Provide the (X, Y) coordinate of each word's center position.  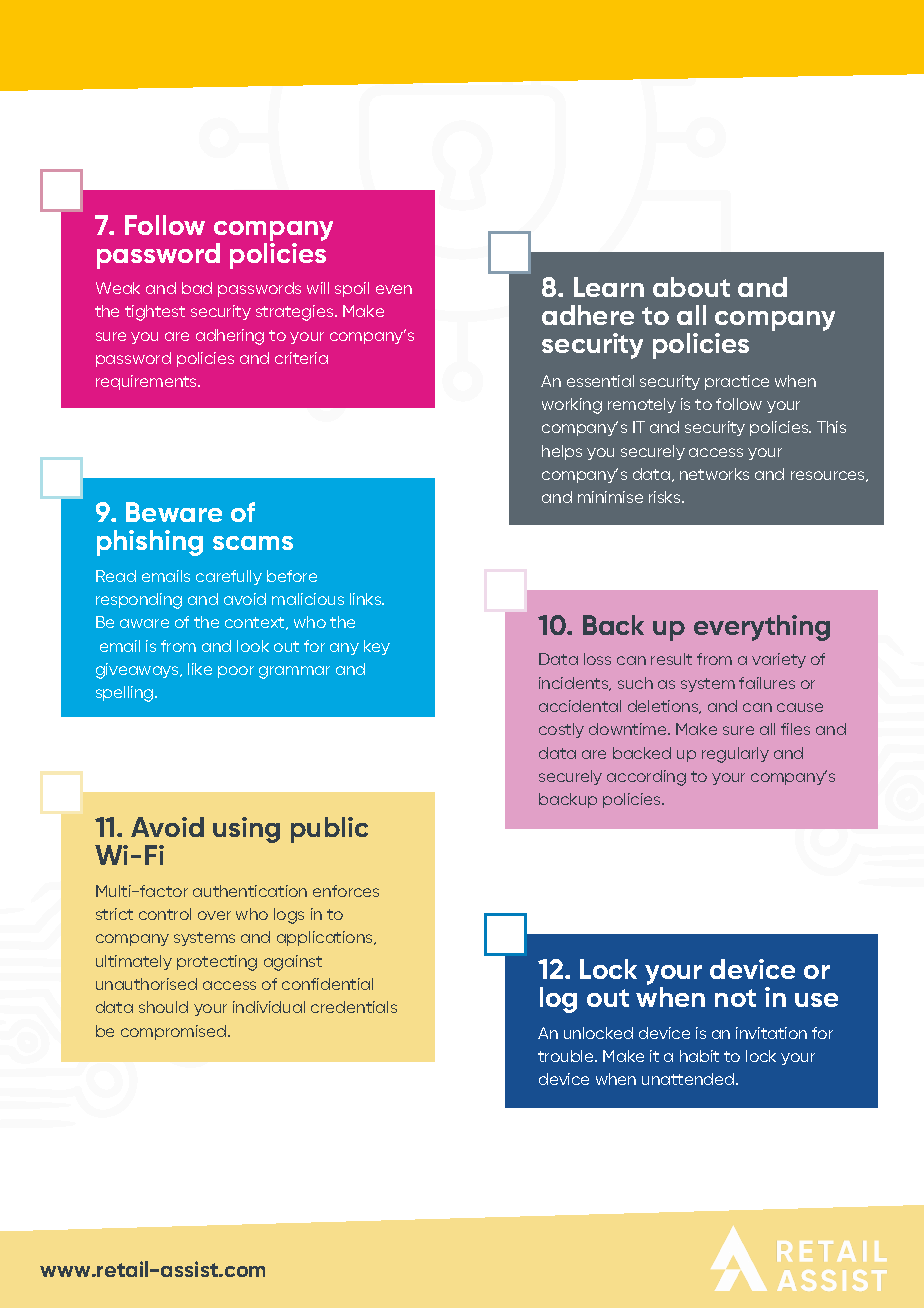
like (200, 669)
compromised (175, 1032)
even (394, 289)
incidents (575, 684)
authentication (250, 891)
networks (714, 474)
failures (767, 683)
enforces (346, 891)
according (646, 778)
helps (562, 452)
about (691, 287)
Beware (174, 512)
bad (197, 288)
